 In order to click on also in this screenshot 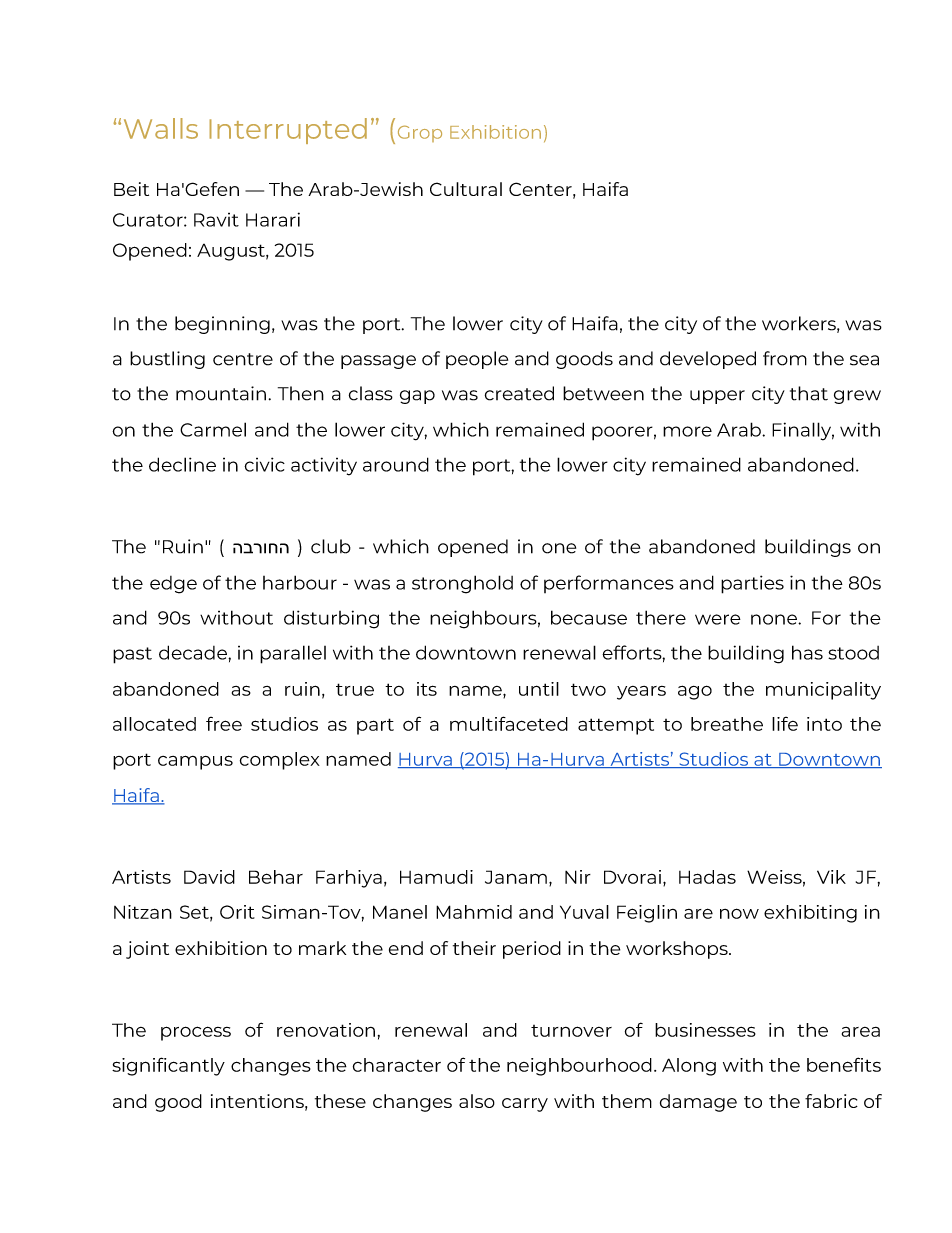, I will do `click(477, 1101)`.
